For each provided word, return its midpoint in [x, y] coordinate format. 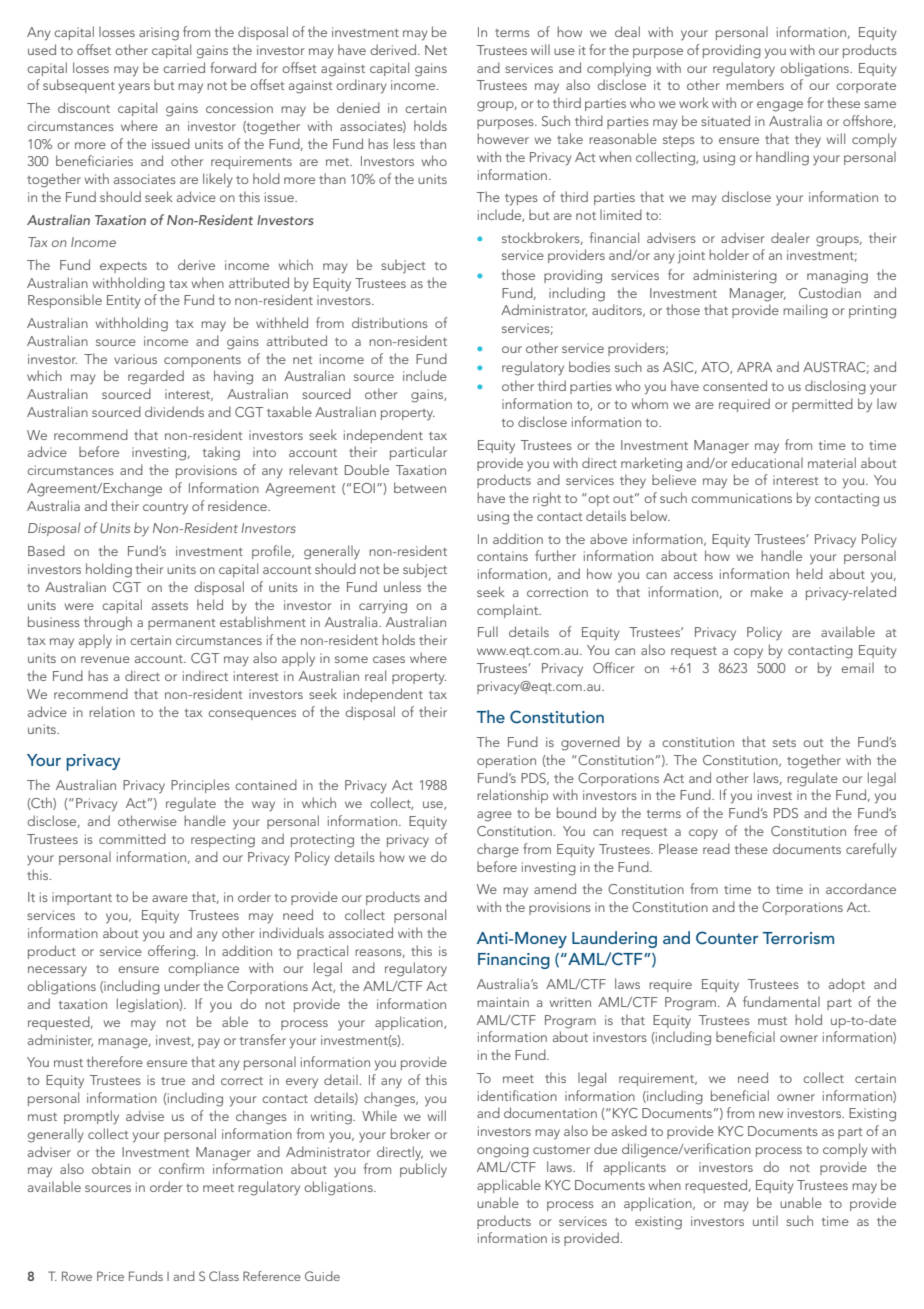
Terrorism [798, 938]
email [857, 668]
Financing [514, 961]
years [134, 88]
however [503, 138]
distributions [390, 322]
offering [171, 952]
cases [389, 659]
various [135, 359]
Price [110, 1276]
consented [735, 385]
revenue [105, 659]
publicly [423, 1170]
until [765, 1221]
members [755, 84]
